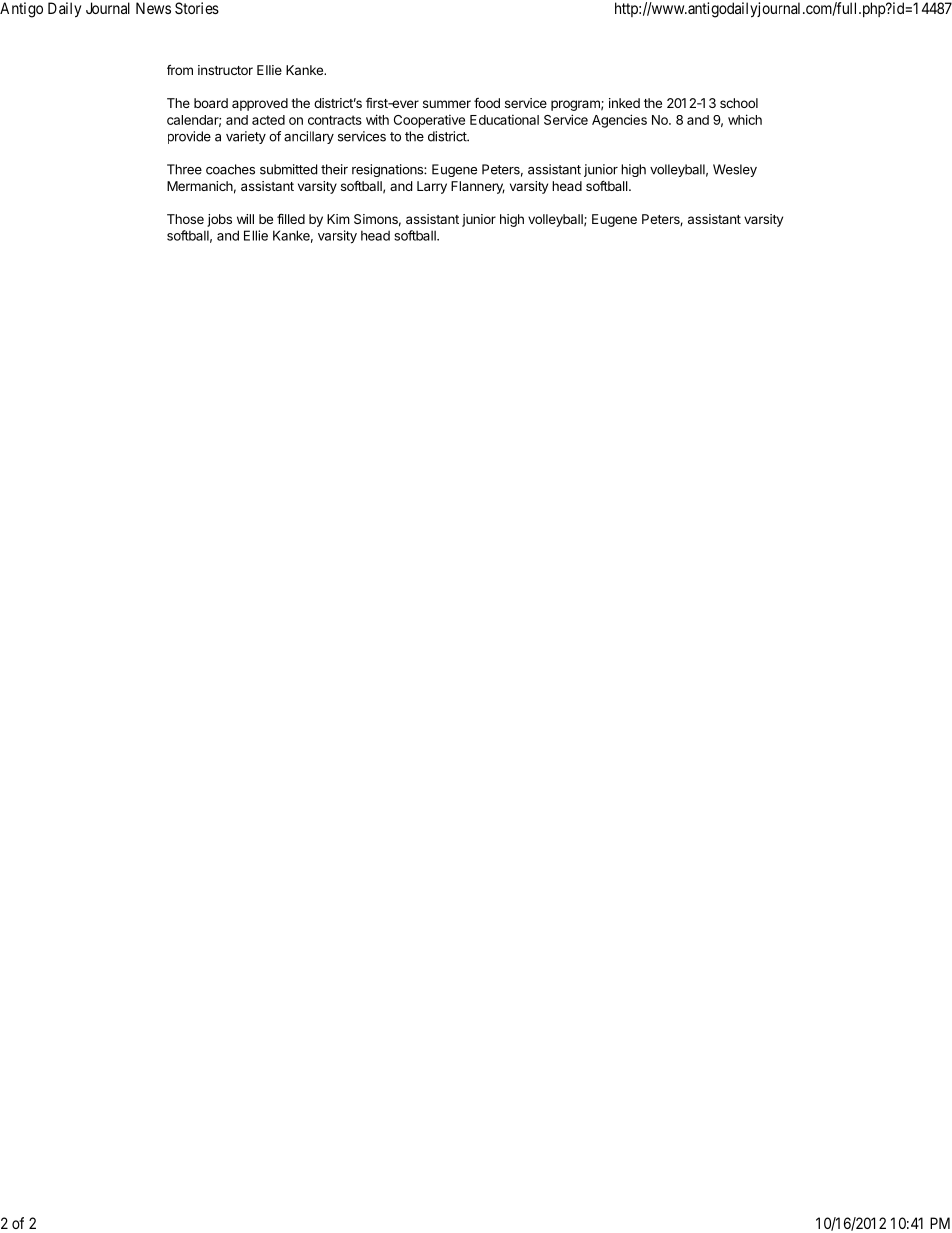  What do you see at coordinates (197, 8) in the document?
I see `Stories` at bounding box center [197, 8].
